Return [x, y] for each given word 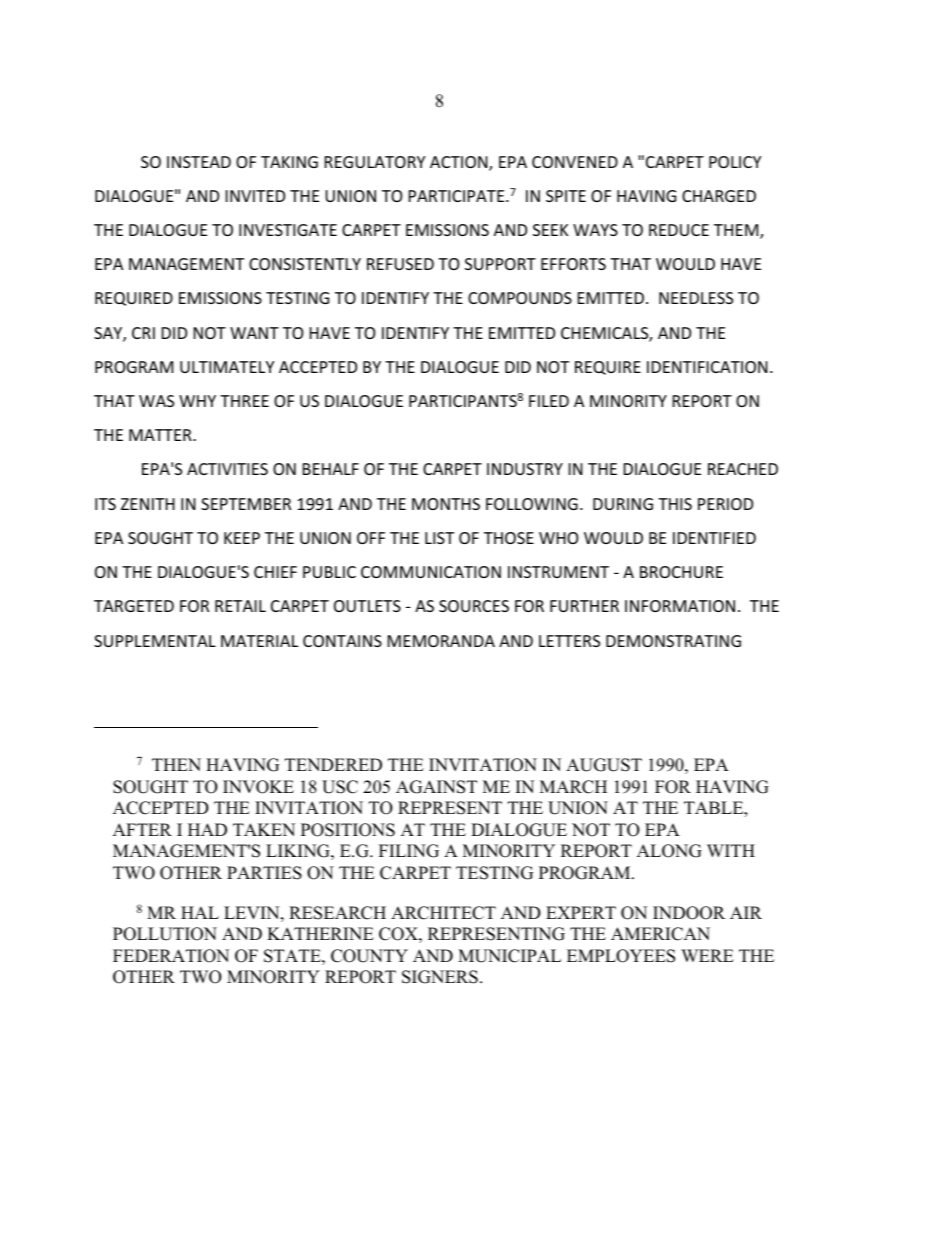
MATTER [161, 435]
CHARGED [719, 196]
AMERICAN [660, 934]
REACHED [743, 469]
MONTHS [446, 504]
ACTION [460, 163]
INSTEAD [199, 162]
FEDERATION [171, 956]
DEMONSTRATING [673, 641]
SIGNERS [440, 977]
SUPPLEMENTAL [155, 641]
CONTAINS [342, 641]
